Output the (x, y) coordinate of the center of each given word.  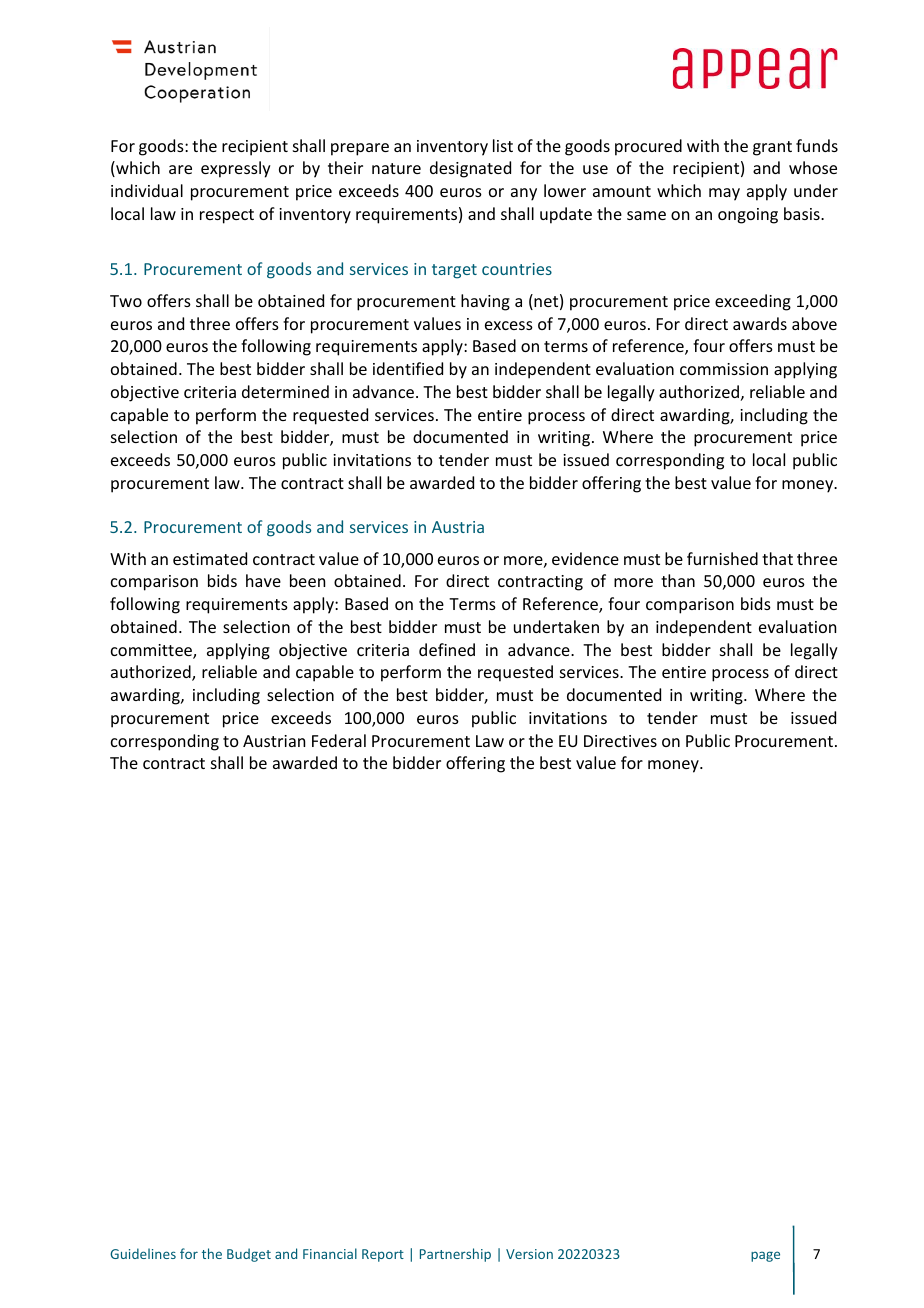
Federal (339, 740)
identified (408, 368)
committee (152, 651)
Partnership (455, 1255)
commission (724, 369)
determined (285, 391)
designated (470, 169)
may (724, 194)
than (678, 580)
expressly (236, 169)
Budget (249, 1255)
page (765, 1256)
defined (447, 649)
